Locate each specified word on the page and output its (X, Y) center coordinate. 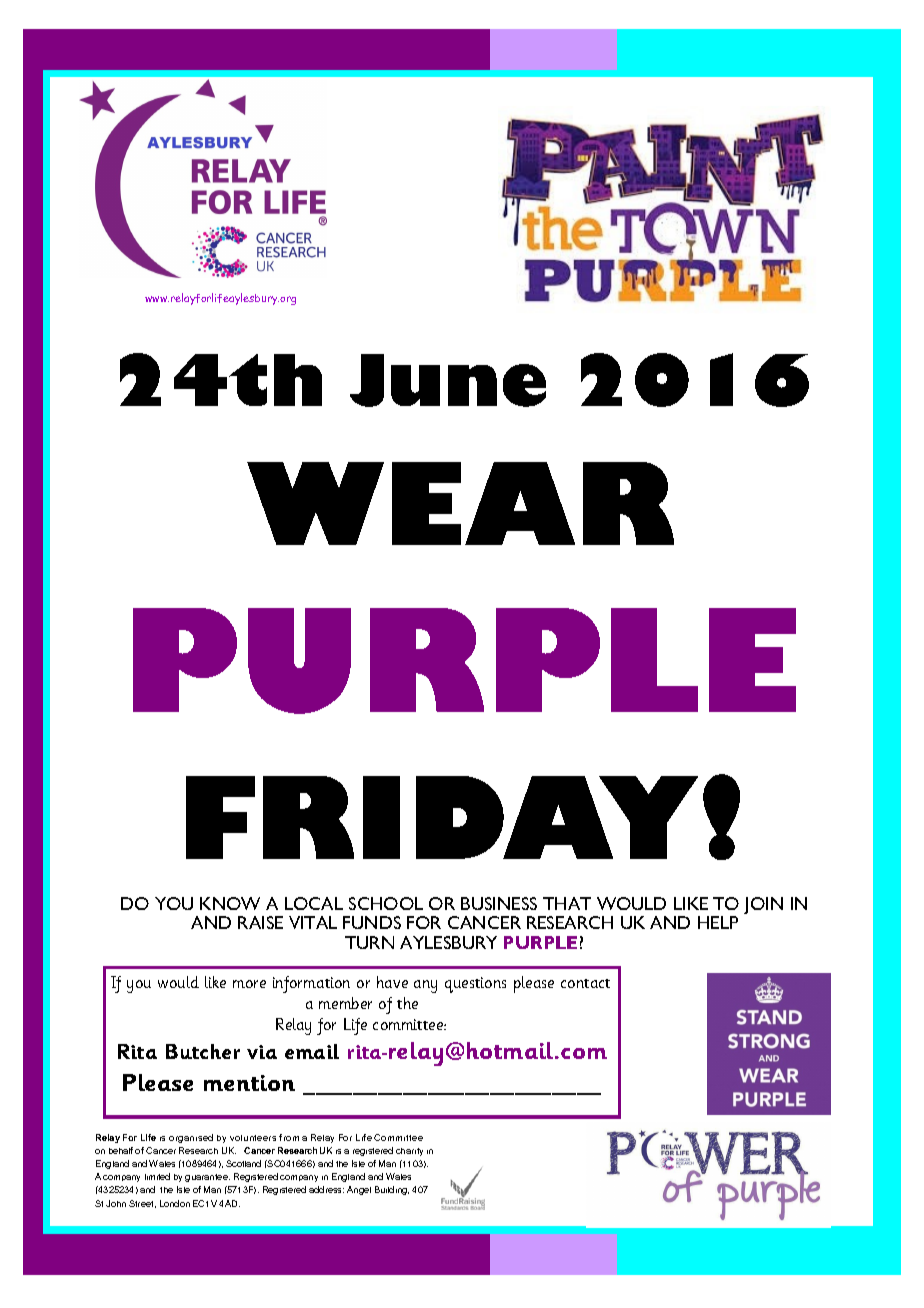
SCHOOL (386, 903)
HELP (718, 922)
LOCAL (314, 903)
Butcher (203, 1051)
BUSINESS (499, 903)
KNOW (230, 903)
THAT (567, 903)
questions (475, 985)
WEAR (460, 503)
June (448, 380)
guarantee (207, 1178)
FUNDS (372, 922)
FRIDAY (442, 817)
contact (585, 983)
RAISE (260, 922)
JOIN (763, 905)
